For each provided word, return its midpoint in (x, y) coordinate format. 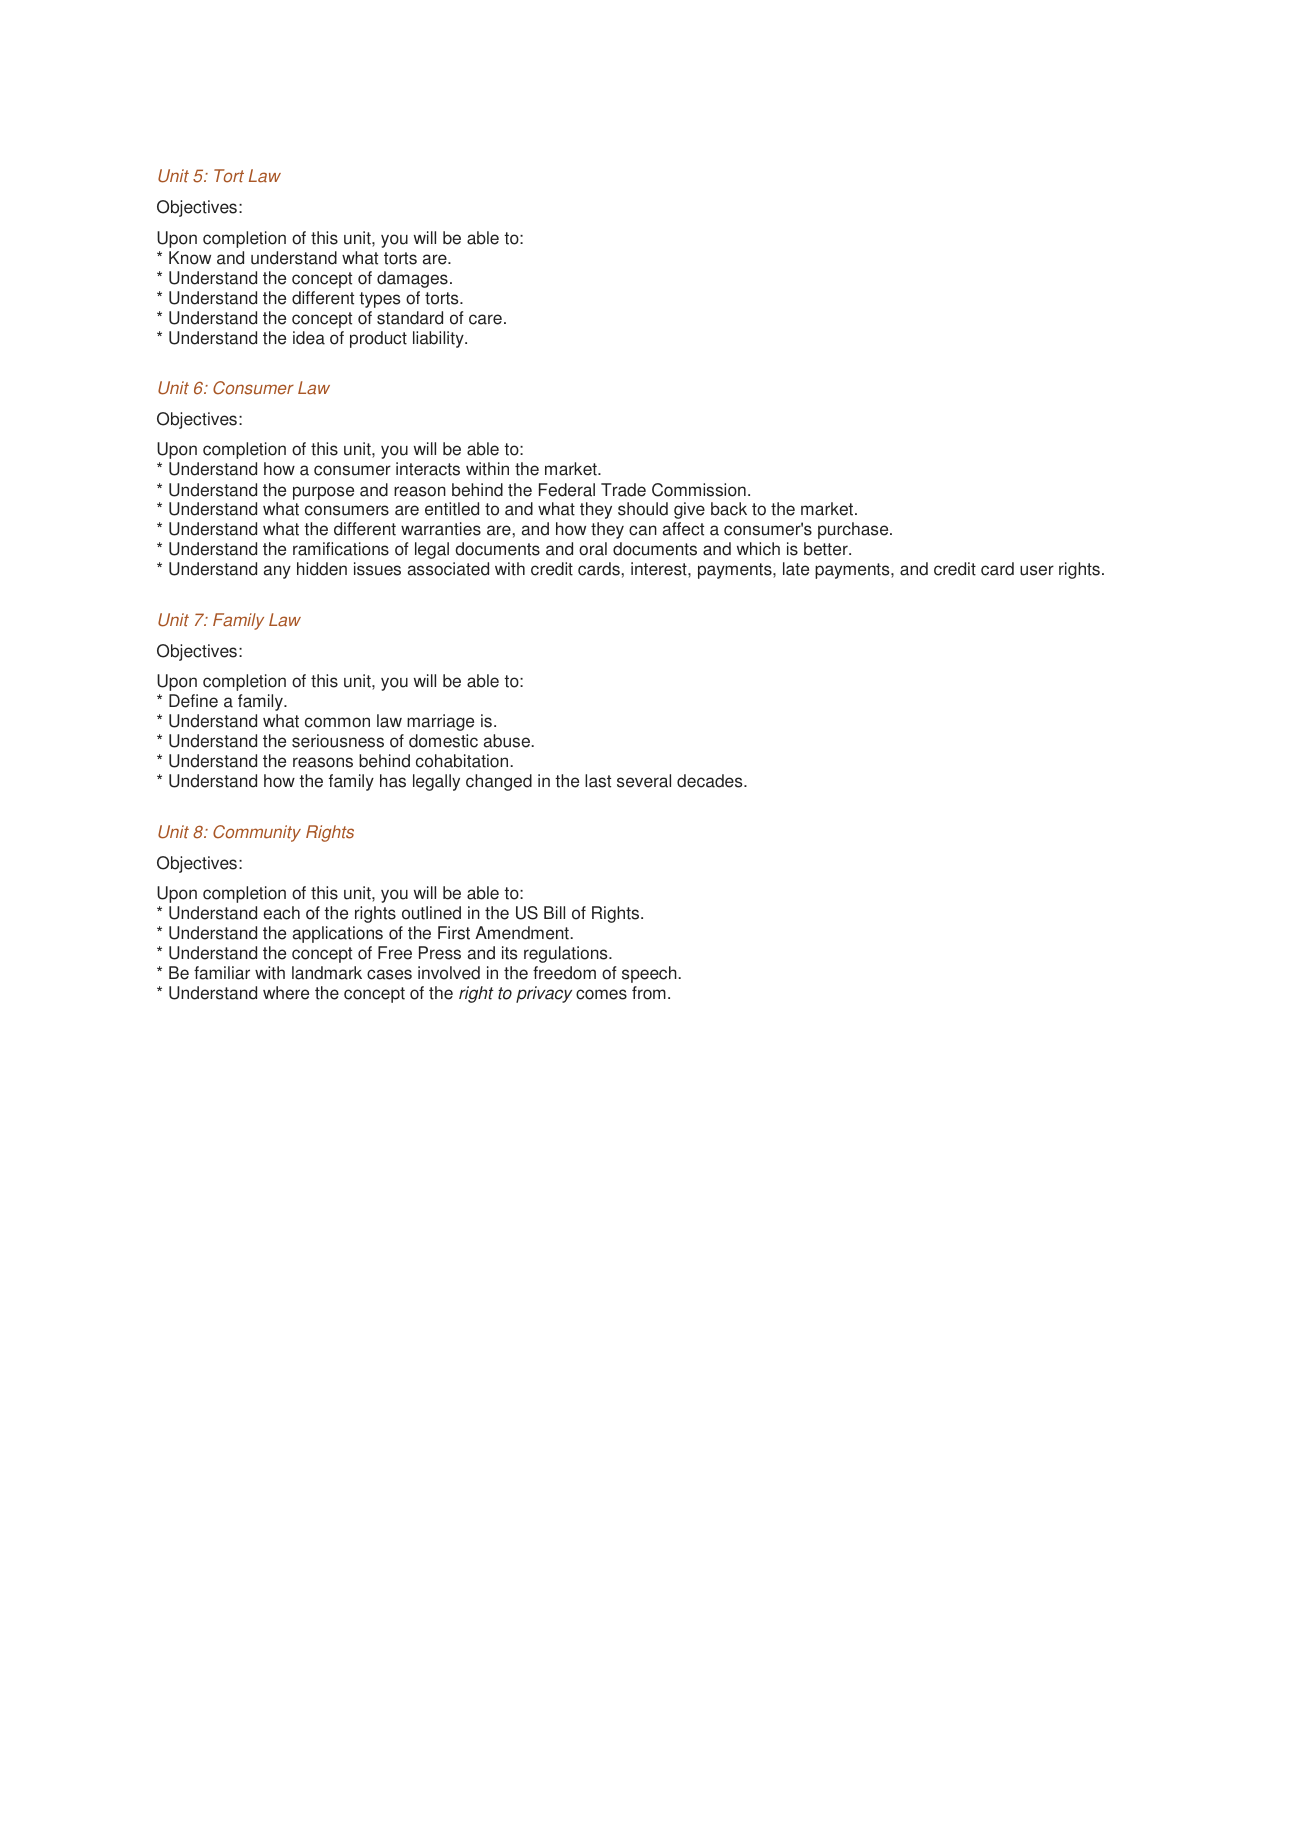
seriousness (338, 741)
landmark (327, 973)
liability (439, 339)
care (485, 319)
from (649, 993)
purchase (854, 530)
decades (711, 781)
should (643, 509)
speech (649, 974)
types (379, 300)
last (598, 781)
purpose (323, 493)
